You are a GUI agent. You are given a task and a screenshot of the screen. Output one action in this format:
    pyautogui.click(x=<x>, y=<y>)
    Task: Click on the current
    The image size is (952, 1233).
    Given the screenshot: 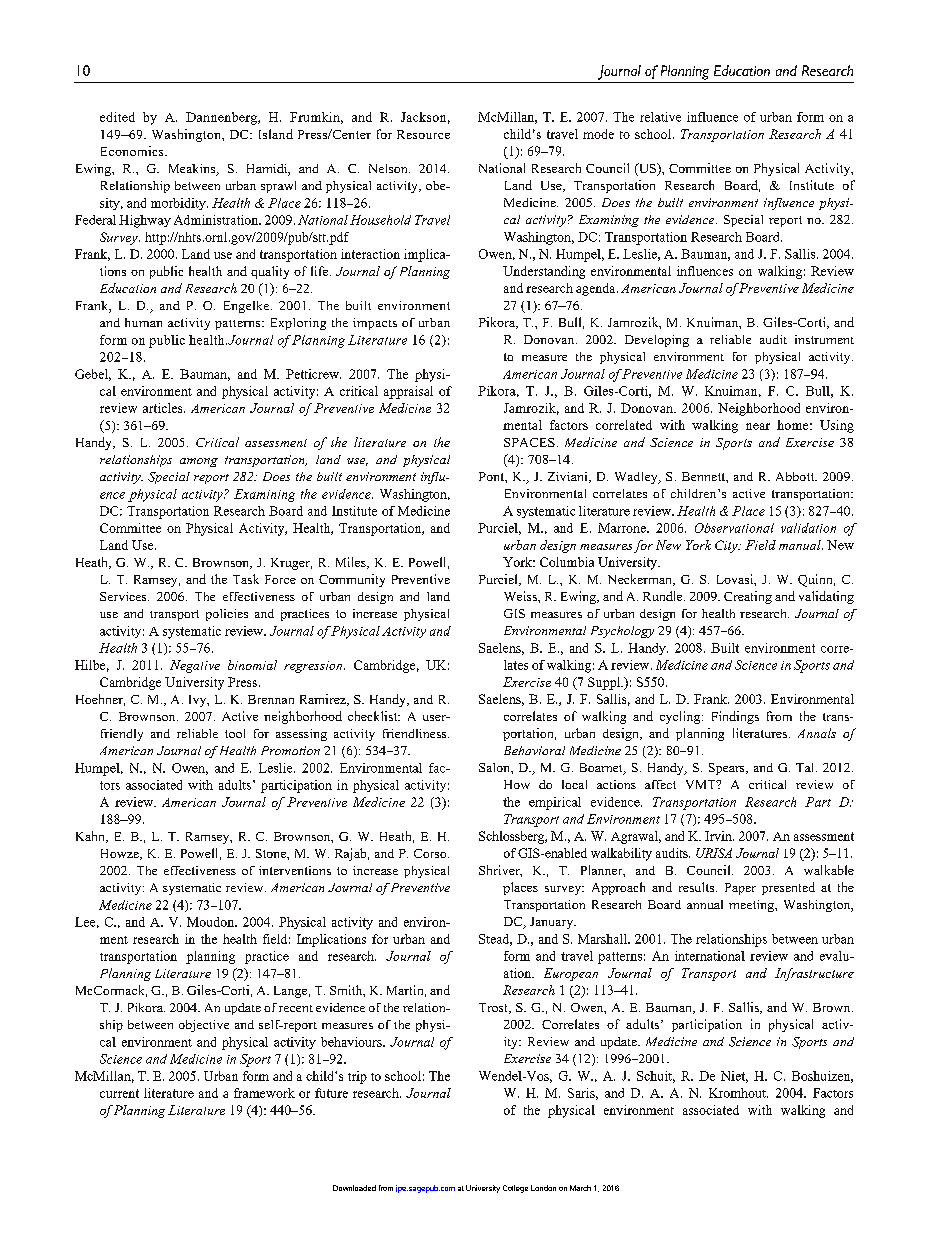 What is the action you would take?
    pyautogui.click(x=119, y=1093)
